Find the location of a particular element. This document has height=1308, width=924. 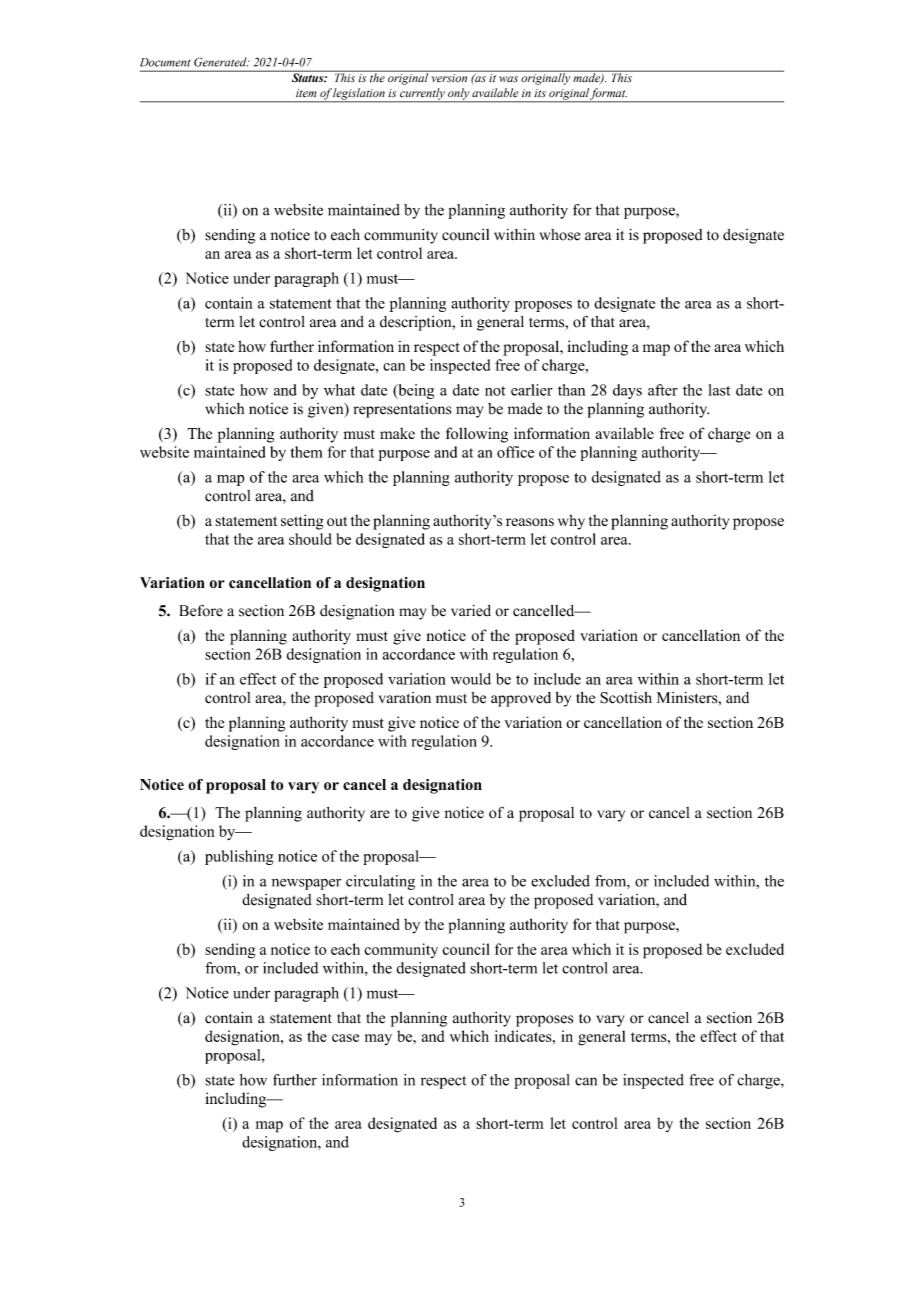

circulating is located at coordinates (380, 882).
